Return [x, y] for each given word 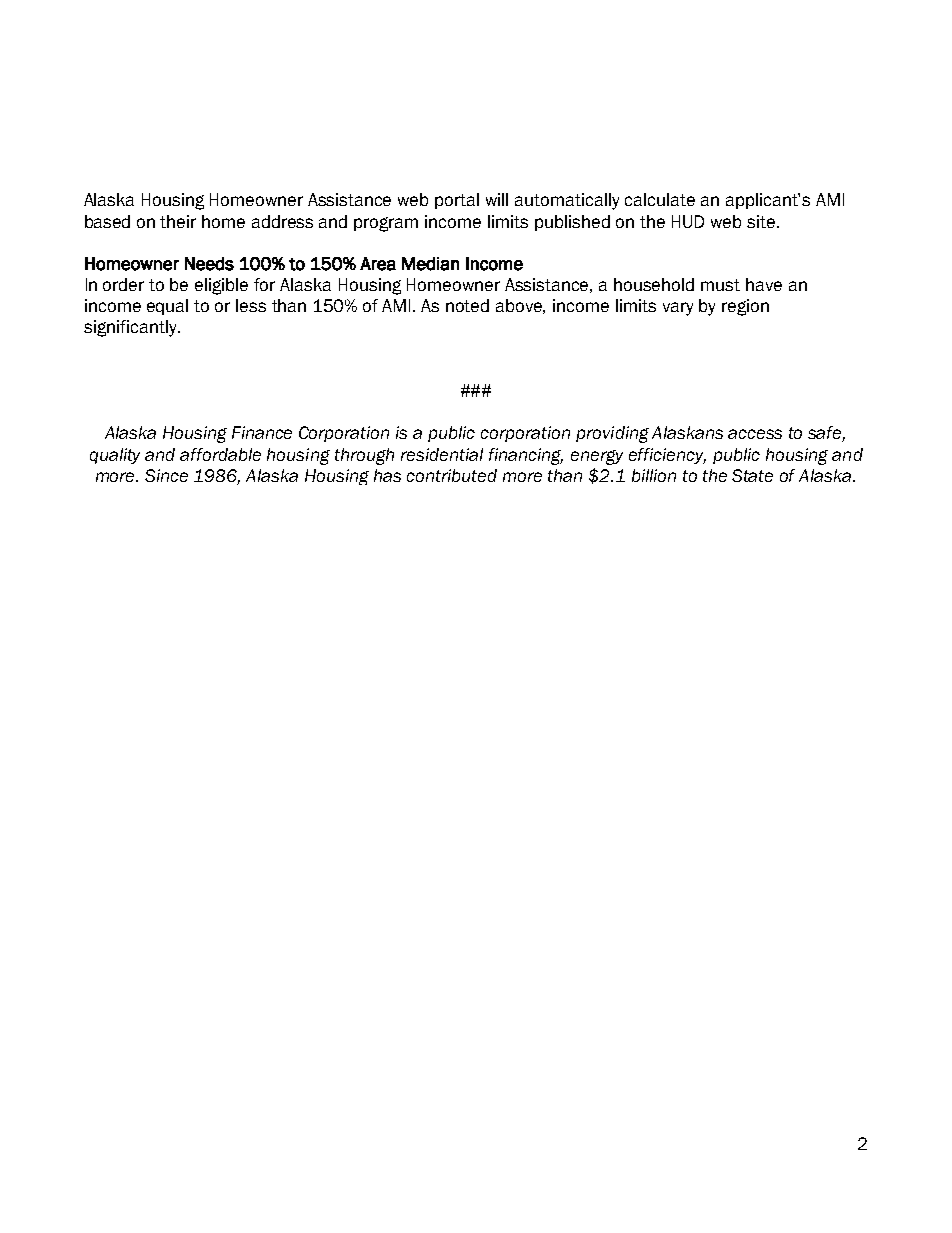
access [755, 434]
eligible [221, 286]
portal [457, 201]
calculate [660, 199]
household [654, 284]
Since [166, 475]
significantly [131, 328]
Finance [262, 432]
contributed [452, 475]
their [178, 221]
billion [654, 475]
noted [467, 305]
